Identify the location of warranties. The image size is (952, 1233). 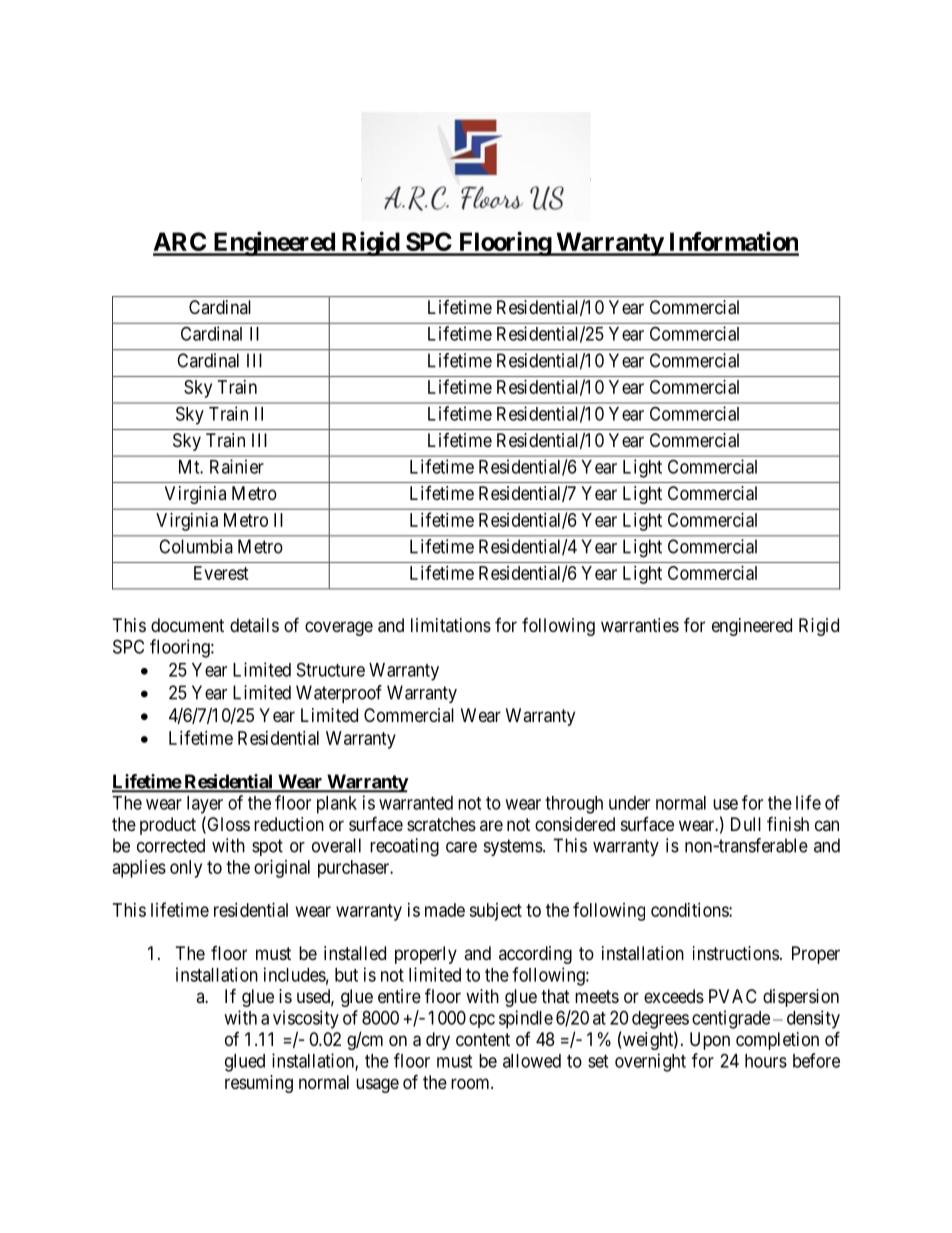
(640, 625).
